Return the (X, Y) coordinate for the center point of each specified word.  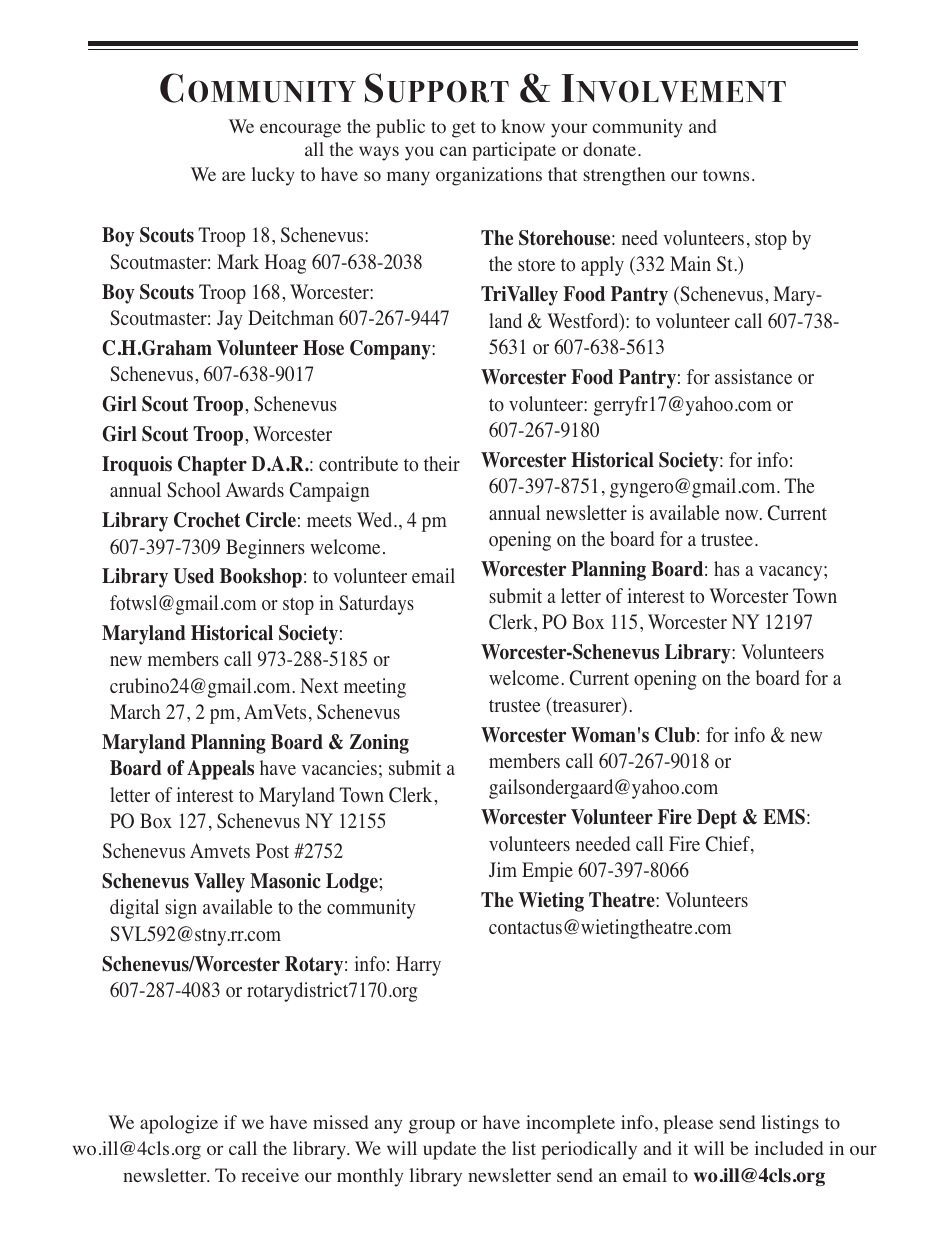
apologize (179, 1124)
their (442, 463)
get (464, 129)
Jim (503, 869)
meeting (375, 688)
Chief (729, 845)
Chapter (212, 466)
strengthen (624, 176)
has (727, 568)
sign (181, 909)
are (233, 176)
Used (193, 576)
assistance (753, 376)
